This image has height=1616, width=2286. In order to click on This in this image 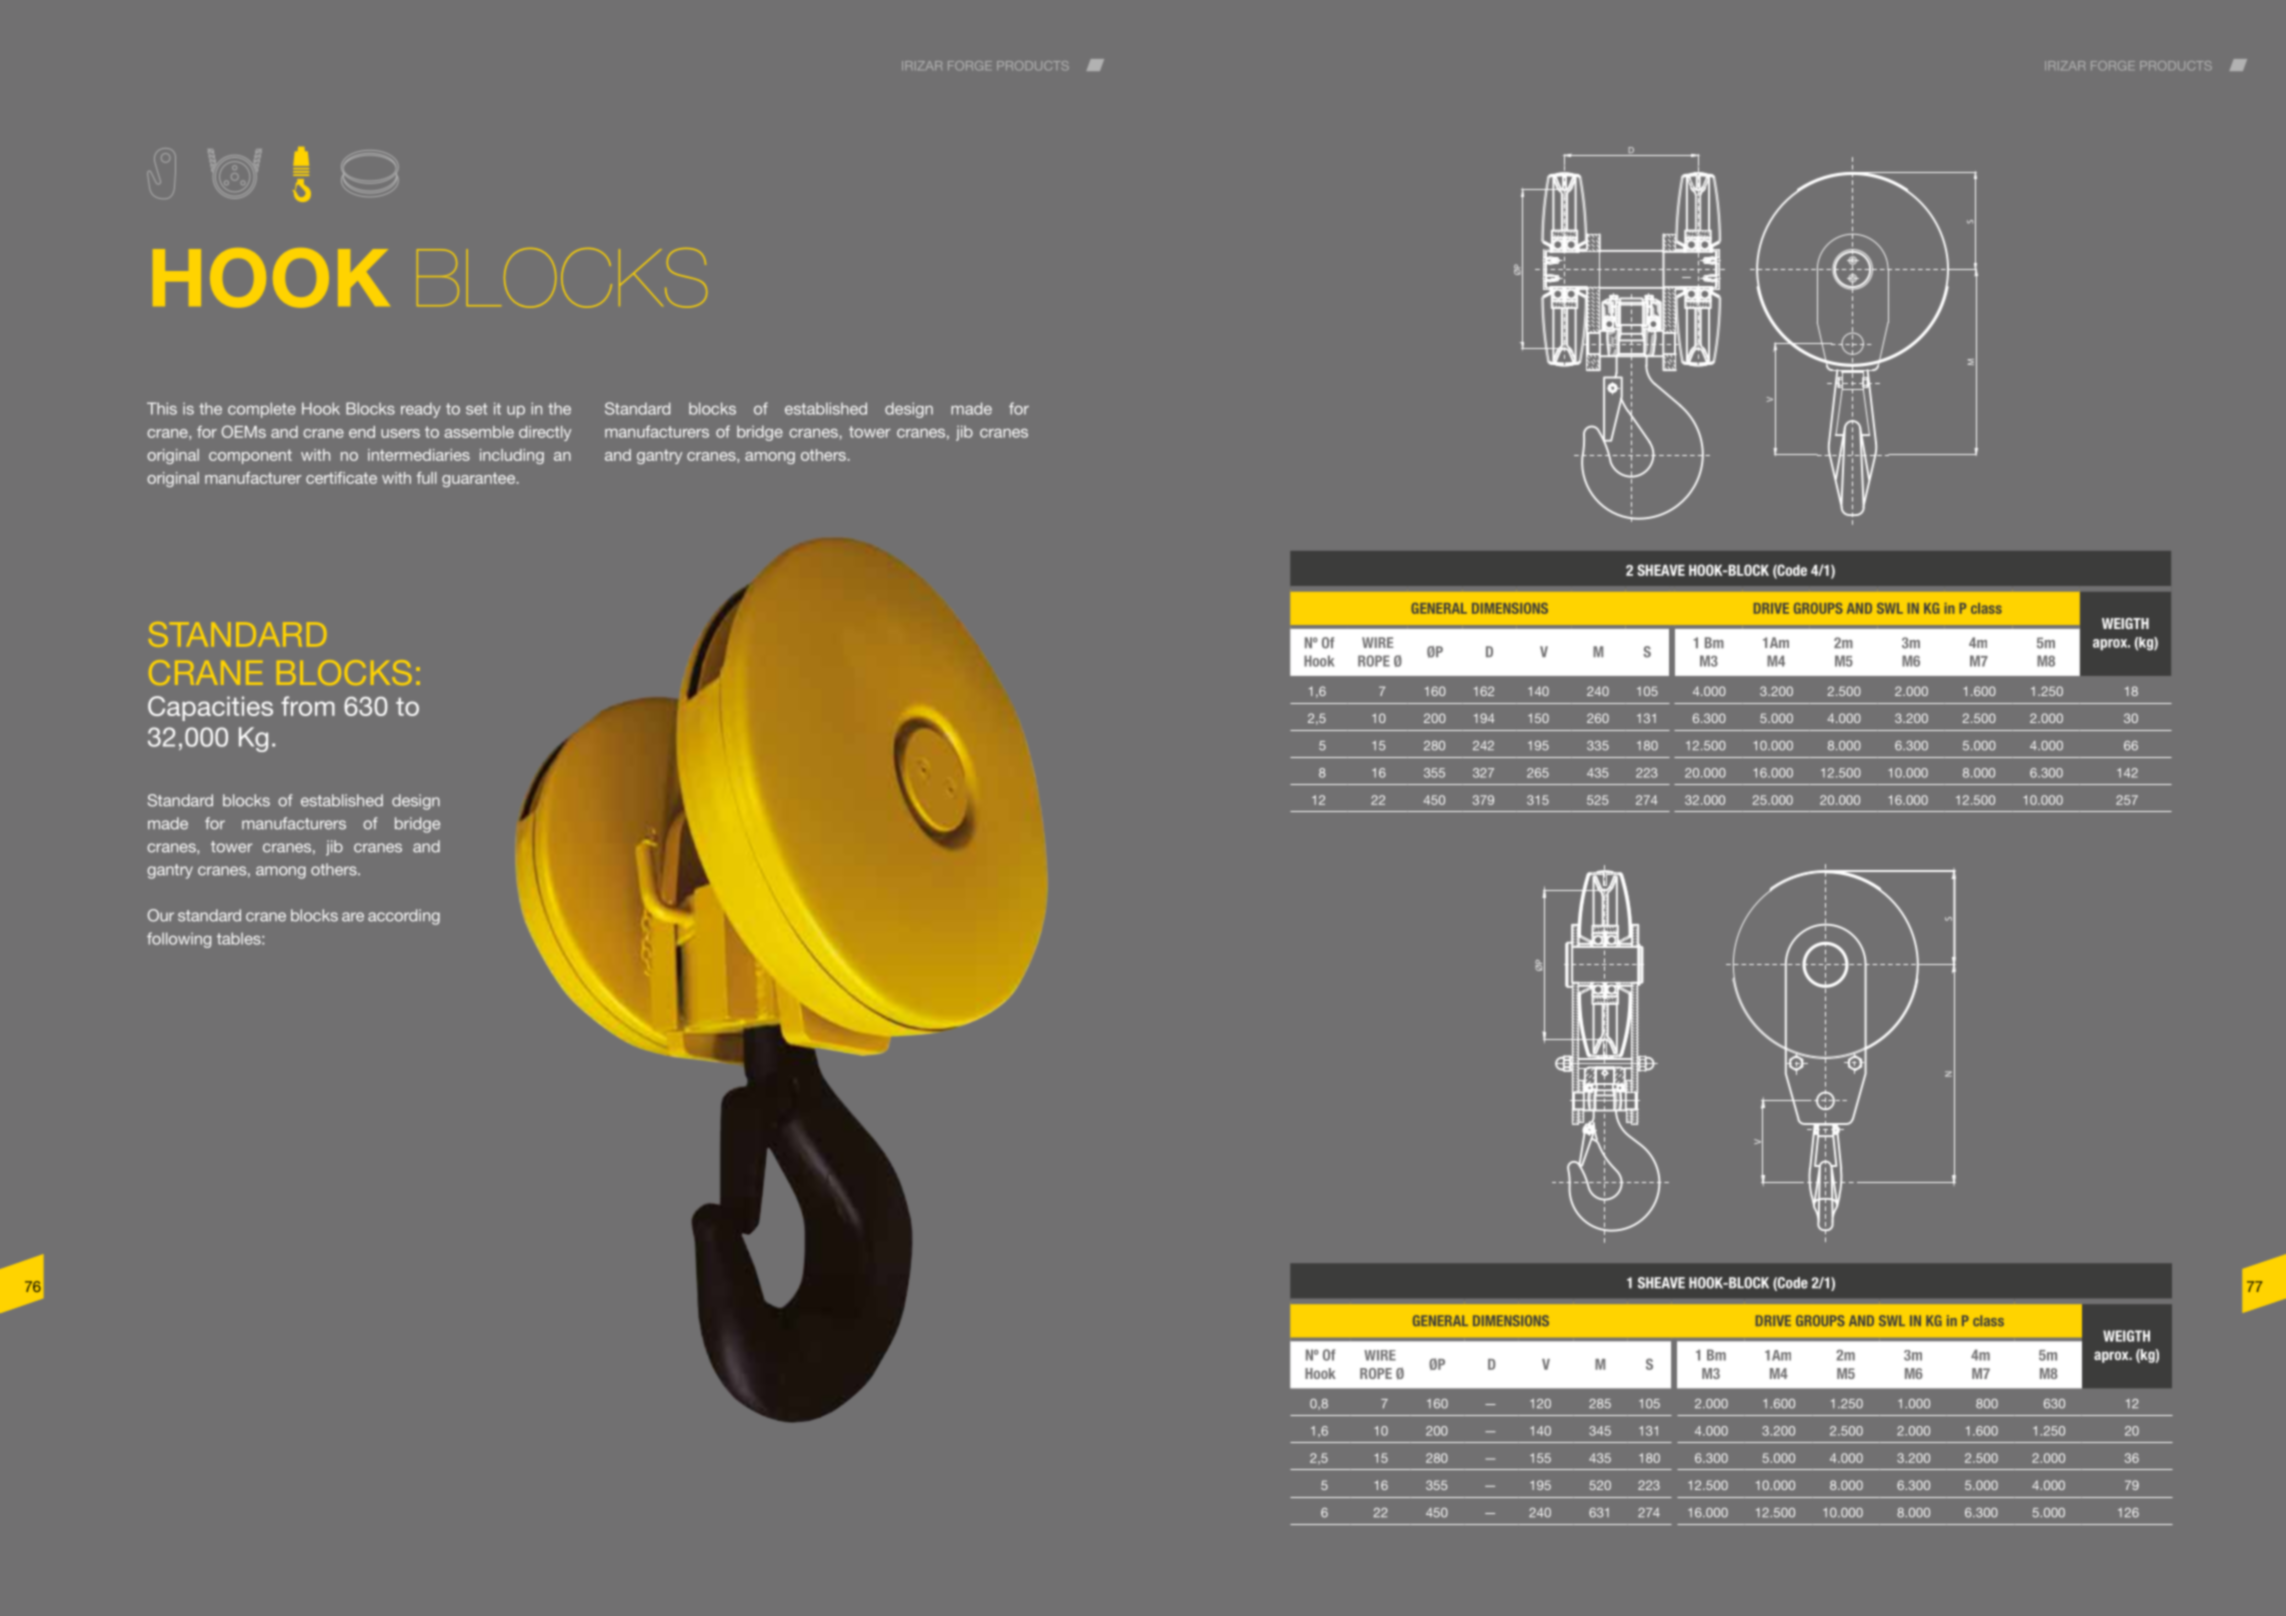, I will do `click(162, 408)`.
